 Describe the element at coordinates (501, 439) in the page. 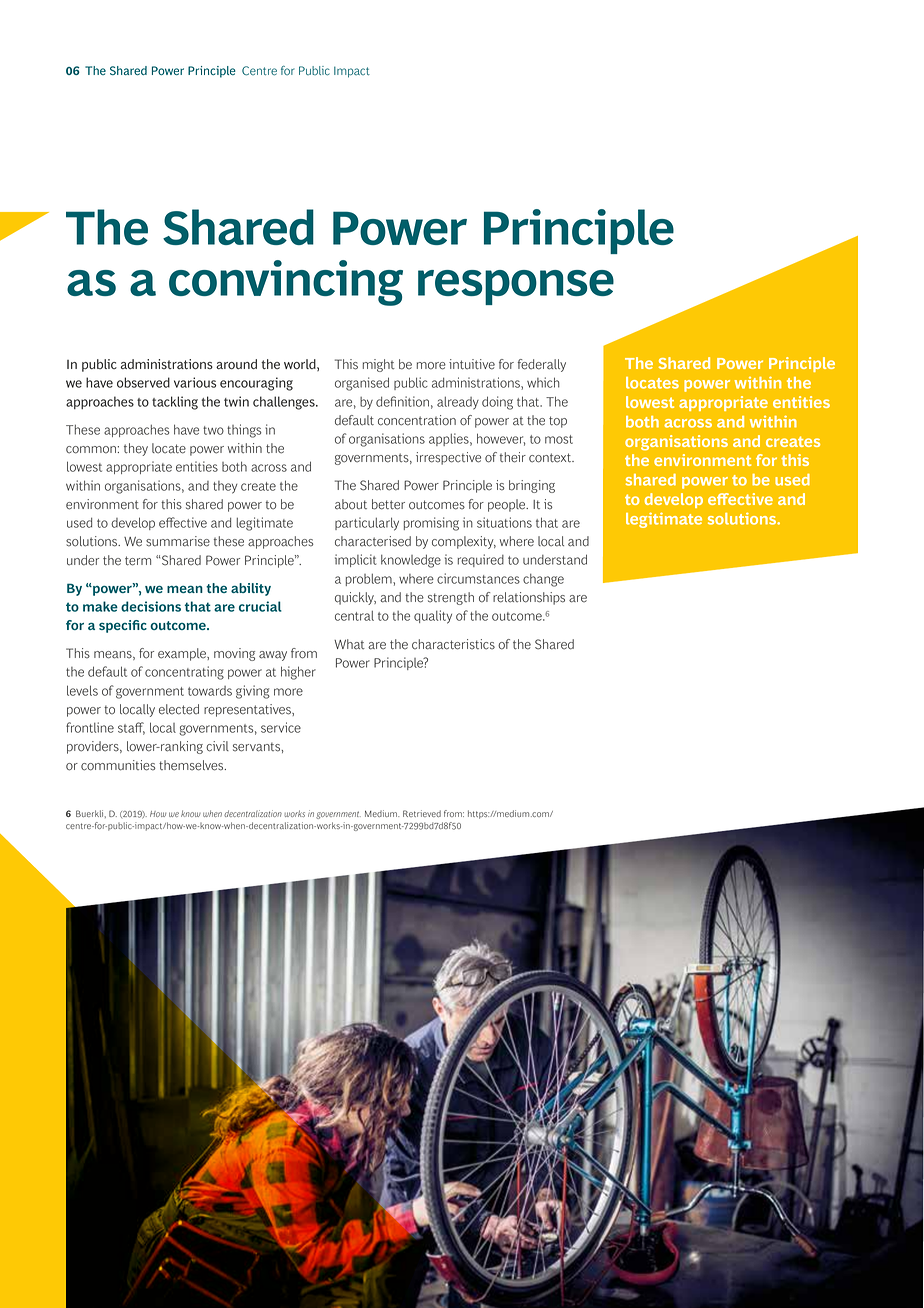

I see `however` at that location.
